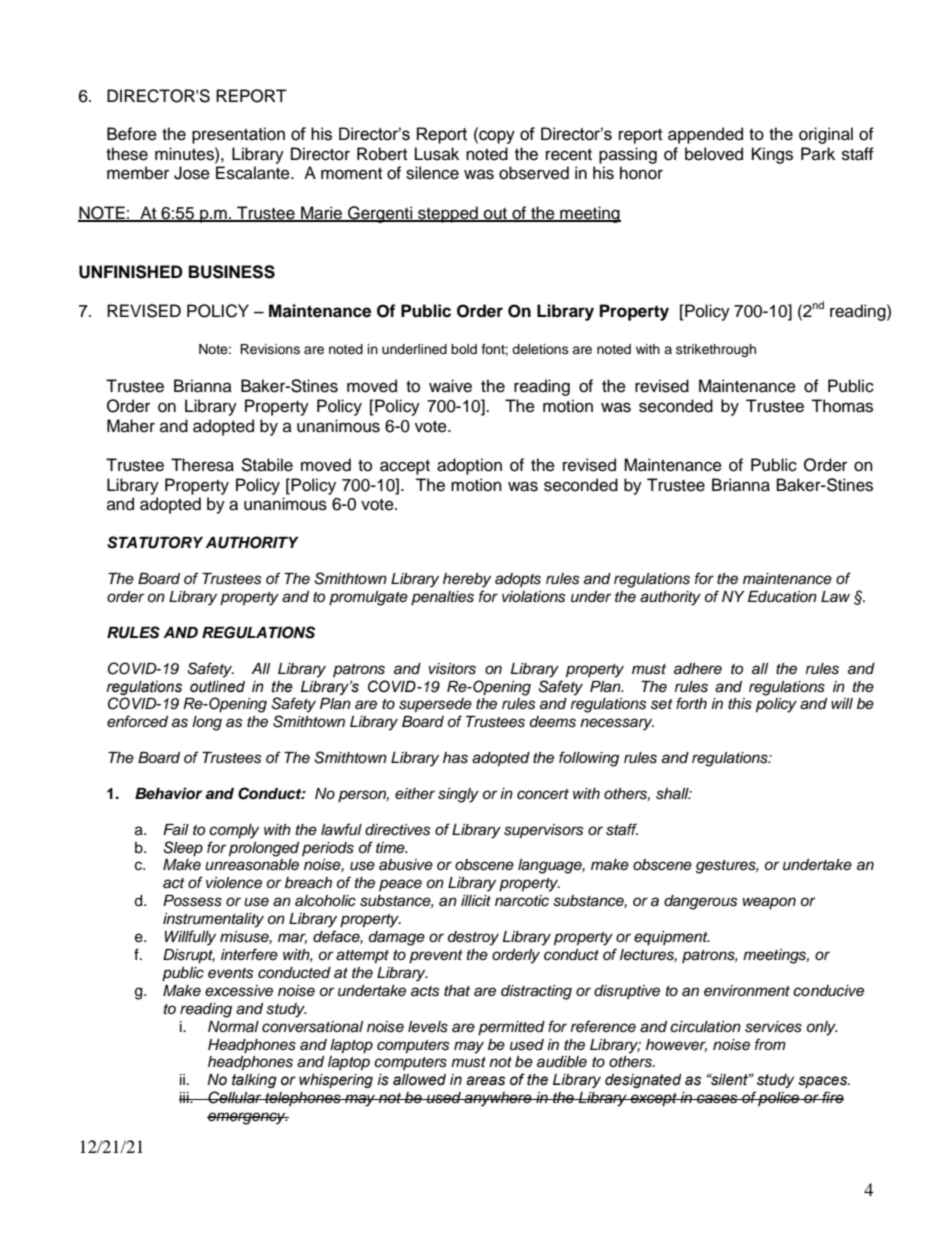 The image size is (952, 1233). What do you see at coordinates (716, 350) in the image?
I see `strikethrough` at bounding box center [716, 350].
